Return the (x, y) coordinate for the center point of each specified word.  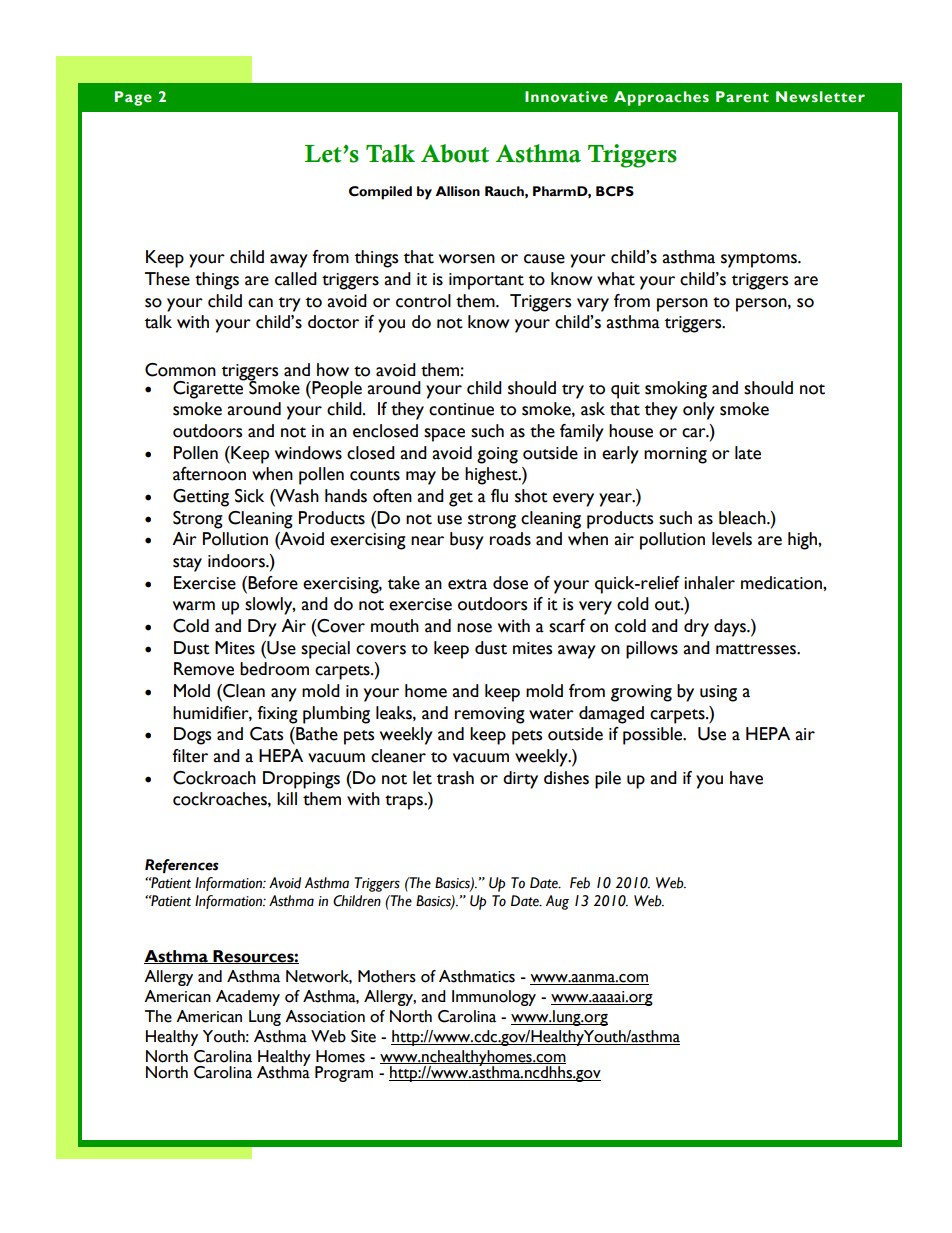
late (748, 453)
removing (490, 715)
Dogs (192, 736)
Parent (742, 97)
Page (133, 98)
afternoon (209, 474)
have (746, 778)
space (444, 435)
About (455, 153)
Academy (248, 998)
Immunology (494, 998)
